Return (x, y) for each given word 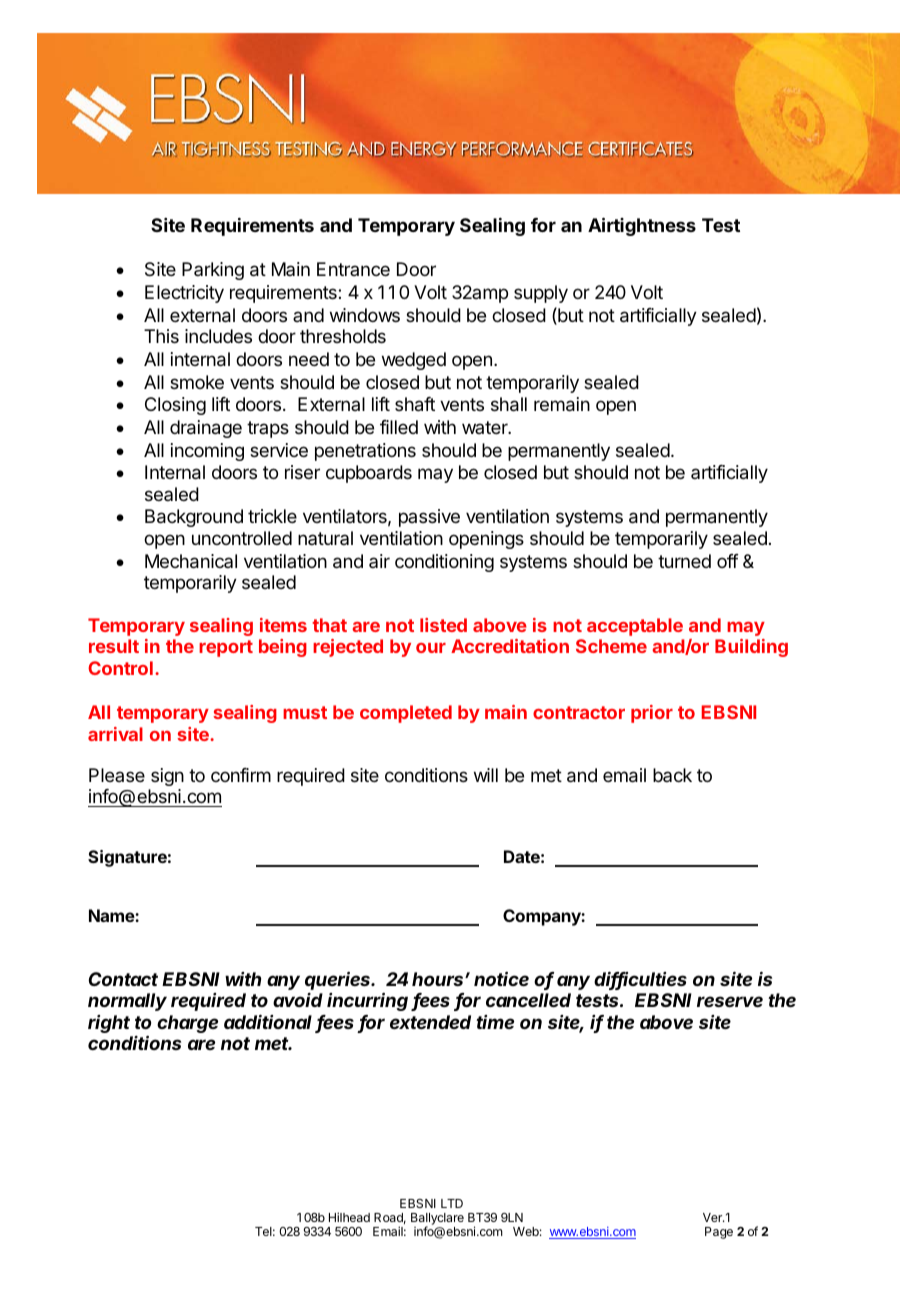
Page (719, 1233)
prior (652, 714)
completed (406, 714)
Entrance (353, 269)
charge (187, 1024)
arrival (115, 734)
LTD (452, 1203)
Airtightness (642, 226)
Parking (213, 271)
